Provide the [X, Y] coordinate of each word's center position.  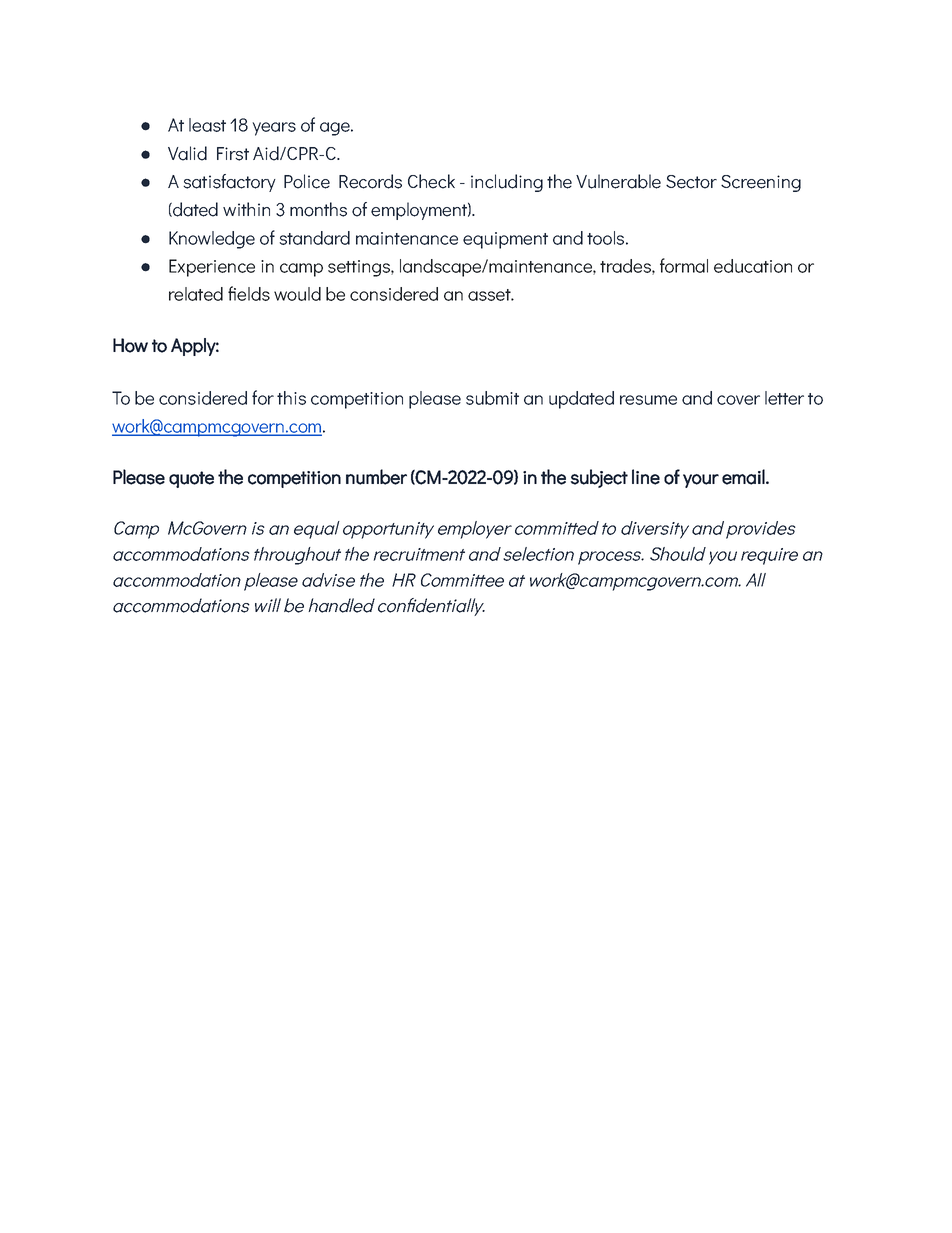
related [196, 294]
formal [684, 265]
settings [360, 268]
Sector [691, 182]
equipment [505, 240]
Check [431, 181]
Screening [761, 183]
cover [738, 400]
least [207, 125]
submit [492, 398]
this [291, 398]
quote [191, 479]
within [246, 209]
